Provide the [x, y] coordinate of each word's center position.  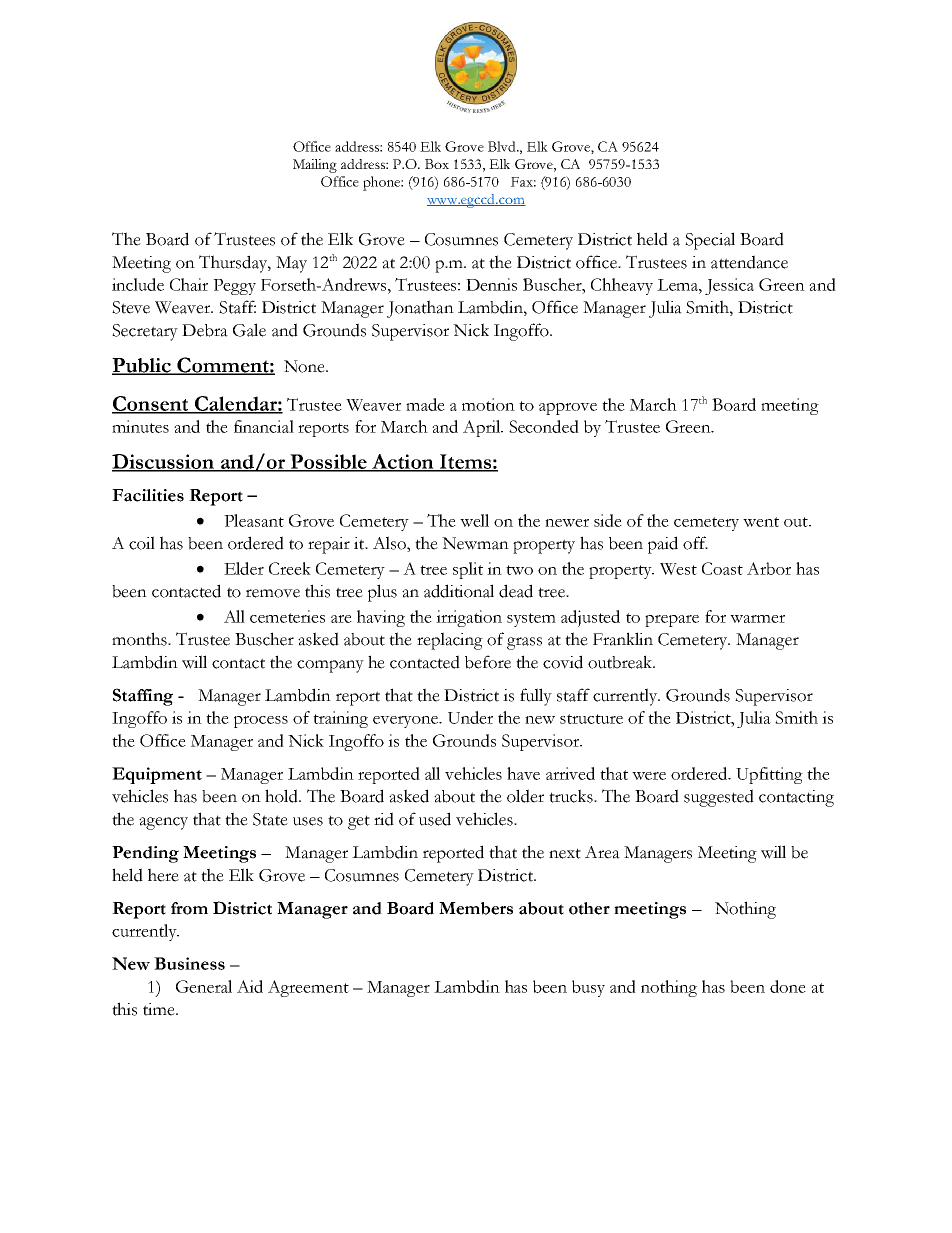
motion [488, 404]
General [204, 986]
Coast [722, 568]
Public [143, 366]
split [468, 570]
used [435, 819]
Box [437, 164]
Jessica [729, 286]
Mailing [315, 166]
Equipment [157, 775]
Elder [244, 568]
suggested [719, 798]
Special [710, 241]
